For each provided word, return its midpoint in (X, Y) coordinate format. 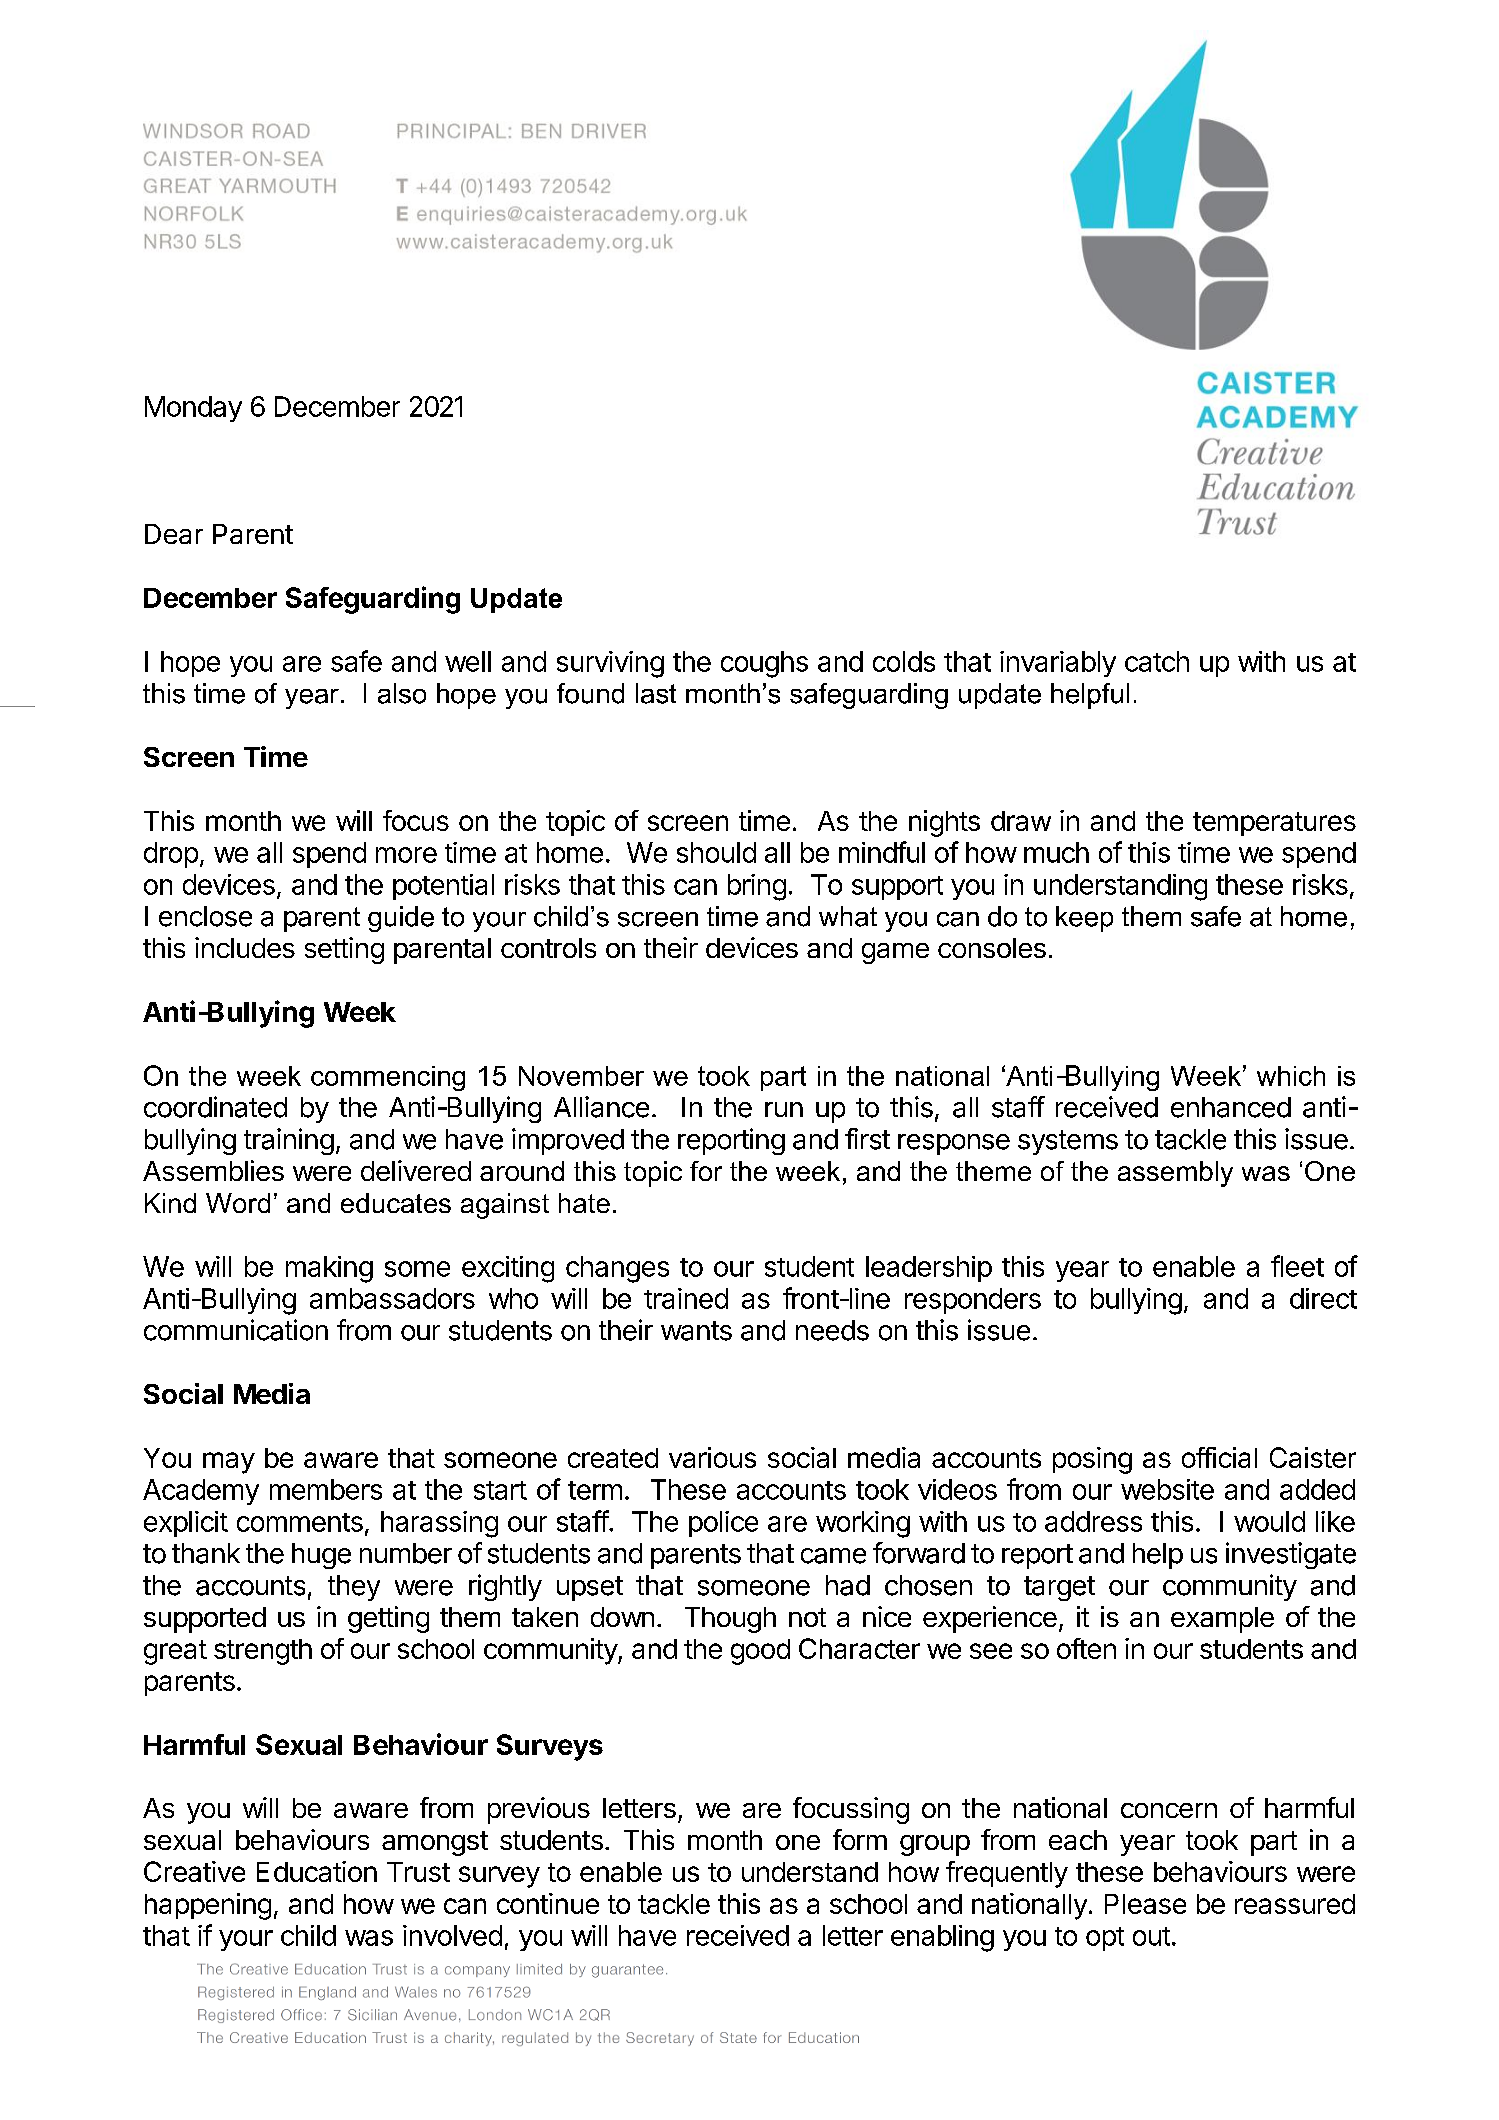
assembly (1175, 1174)
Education (317, 1871)
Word (238, 1203)
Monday (193, 409)
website (1167, 1489)
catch (1157, 661)
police (723, 1524)
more (406, 855)
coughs (764, 664)
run (784, 1109)
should (716, 852)
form (860, 1839)
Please (1145, 1904)
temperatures (1274, 824)
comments (300, 1522)
